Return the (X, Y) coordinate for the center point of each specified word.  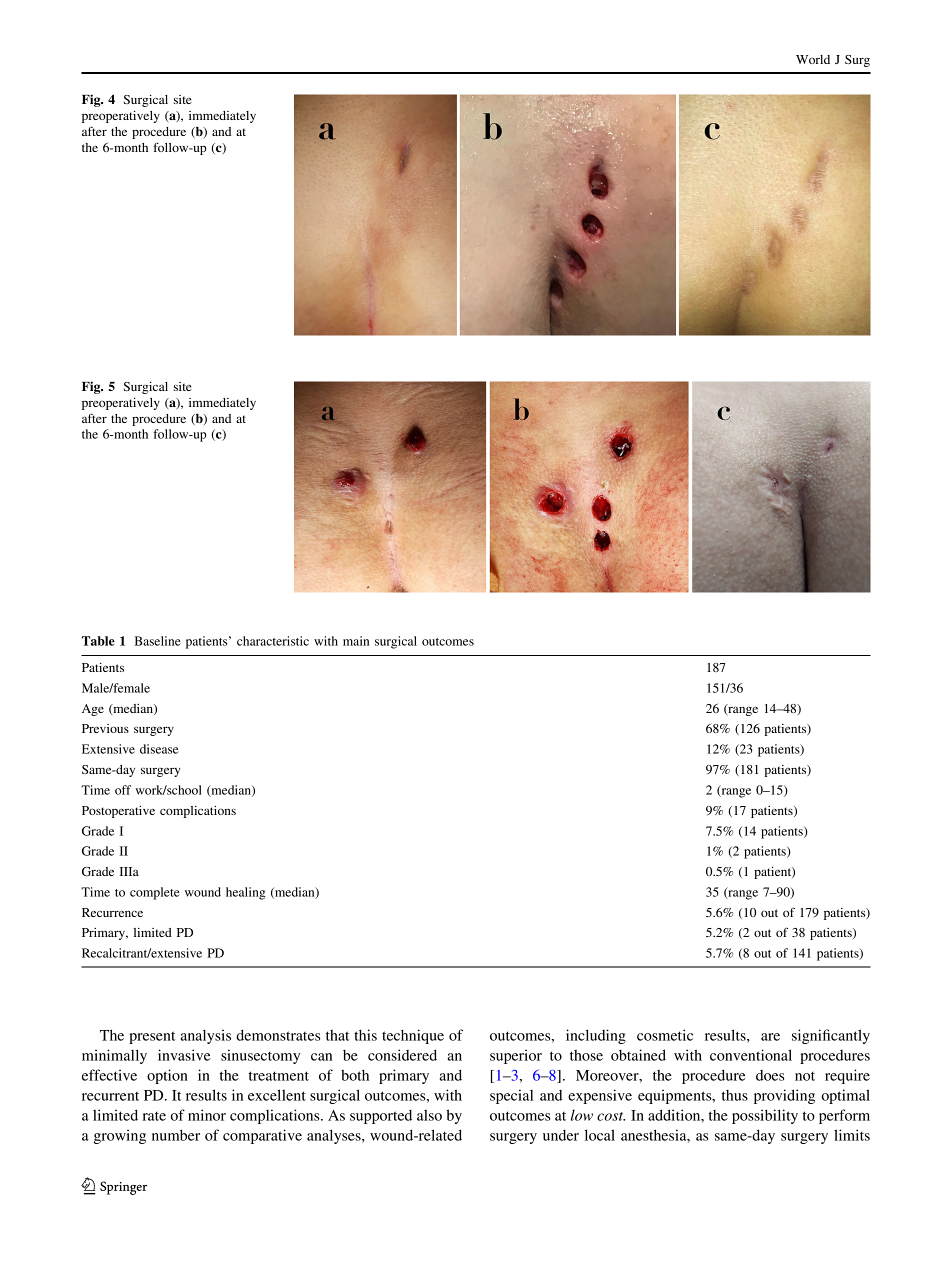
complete (155, 893)
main (356, 641)
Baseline (158, 641)
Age (93, 710)
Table (98, 641)
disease (159, 749)
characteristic (273, 641)
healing (245, 893)
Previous (105, 728)
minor (207, 1115)
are (770, 1037)
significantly (831, 1036)
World (813, 59)
